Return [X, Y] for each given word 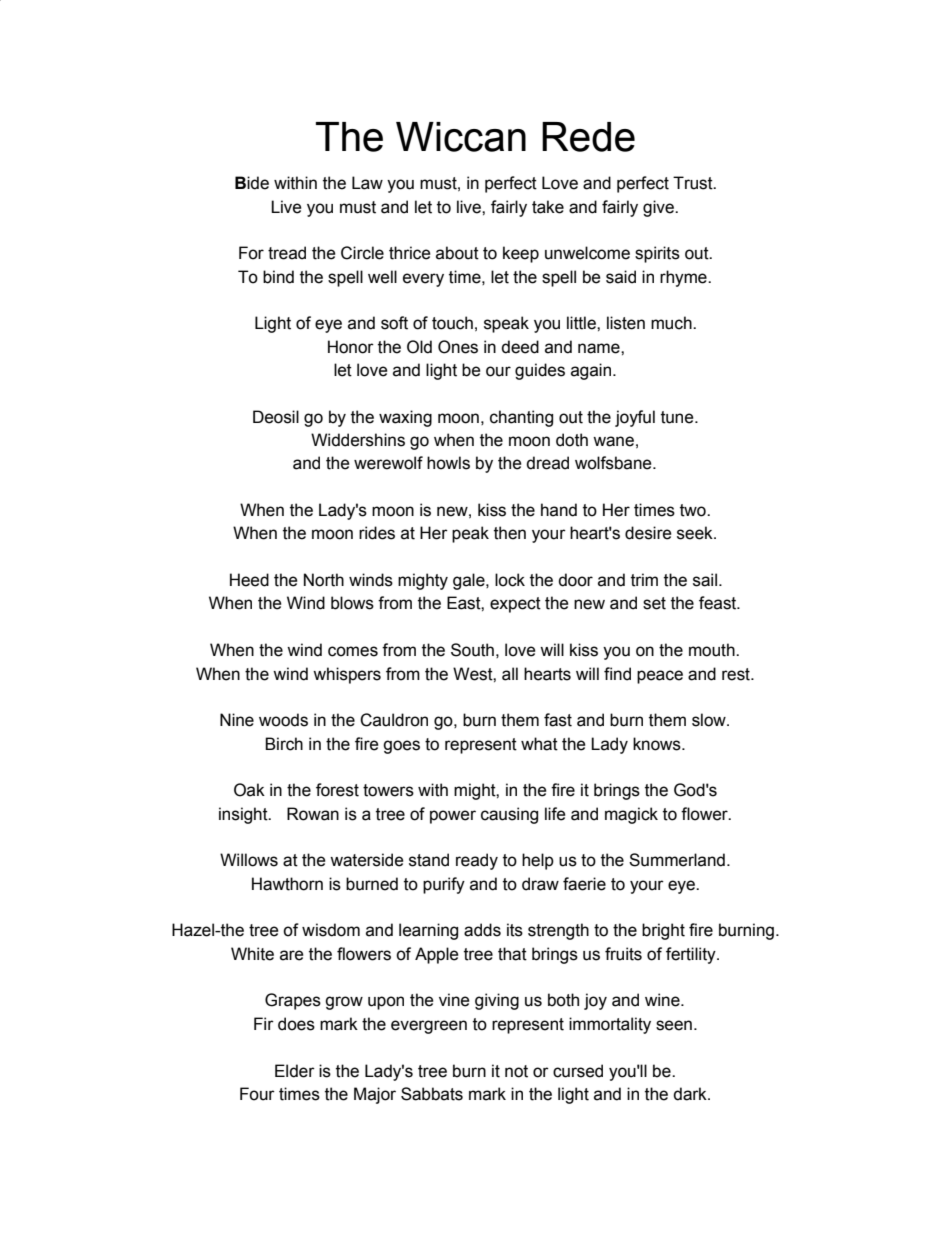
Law [367, 183]
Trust [694, 183]
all [510, 674]
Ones [458, 347]
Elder [295, 1071]
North [324, 580]
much [672, 323]
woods [283, 720]
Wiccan [461, 137]
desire [648, 533]
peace [660, 677]
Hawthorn [287, 884]
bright [663, 931]
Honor [351, 347]
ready [477, 861]
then [510, 533]
